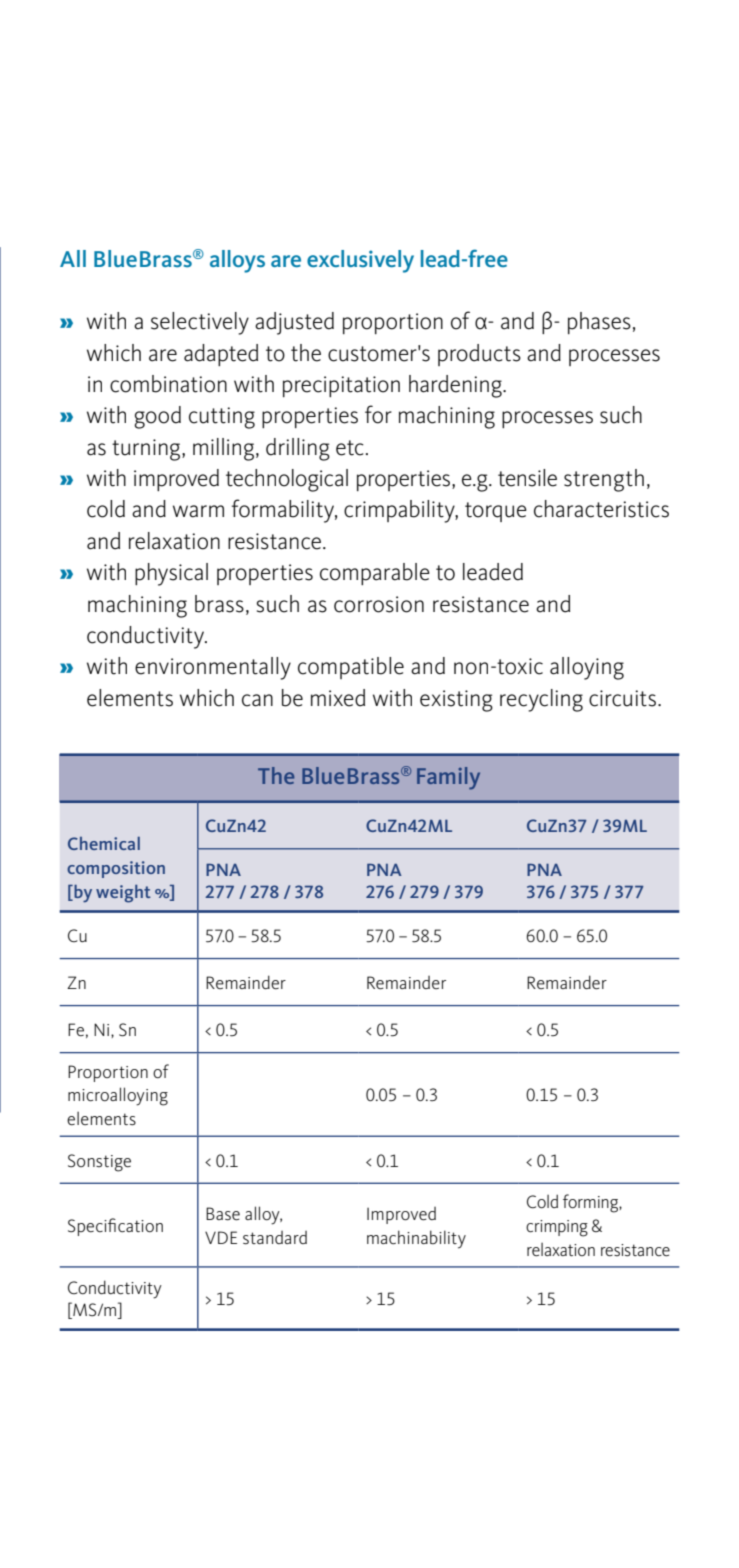 The height and width of the page is (1568, 739). What do you see at coordinates (200, 323) in the page?
I see `selectively` at bounding box center [200, 323].
